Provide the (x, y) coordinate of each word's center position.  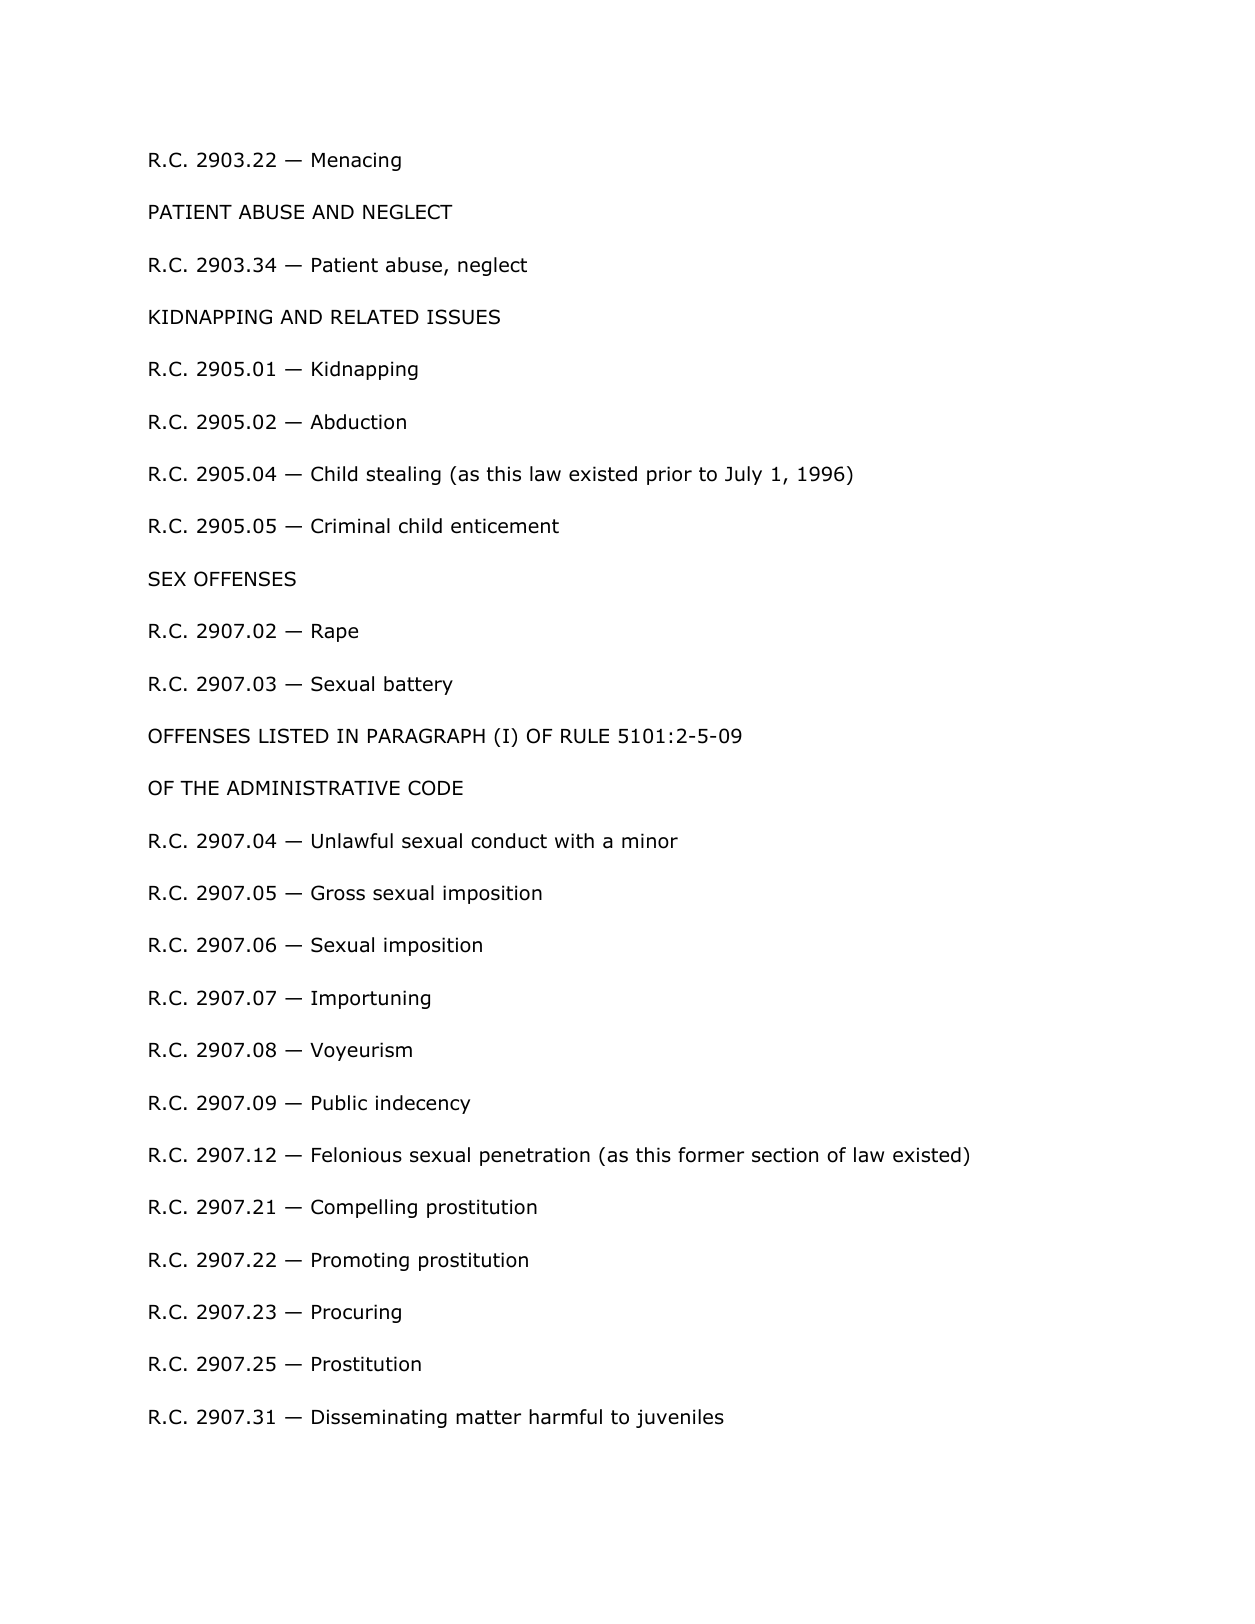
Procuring (356, 1313)
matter (488, 1417)
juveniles (680, 1418)
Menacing (356, 161)
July (743, 475)
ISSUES (463, 317)
